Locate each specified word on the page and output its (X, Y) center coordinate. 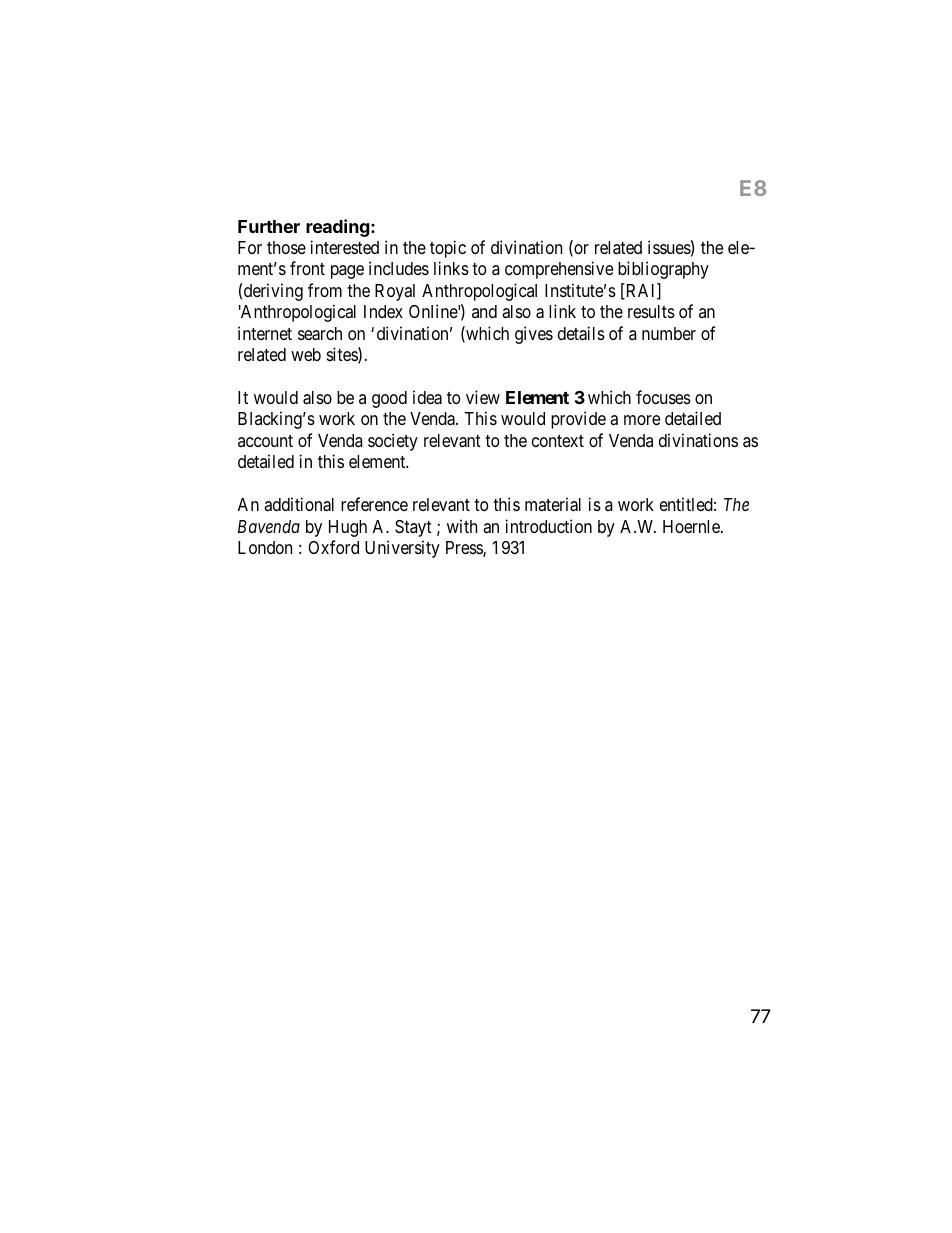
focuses (663, 397)
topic (448, 249)
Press (465, 549)
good (389, 399)
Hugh (348, 528)
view (483, 397)
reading (339, 228)
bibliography (663, 270)
